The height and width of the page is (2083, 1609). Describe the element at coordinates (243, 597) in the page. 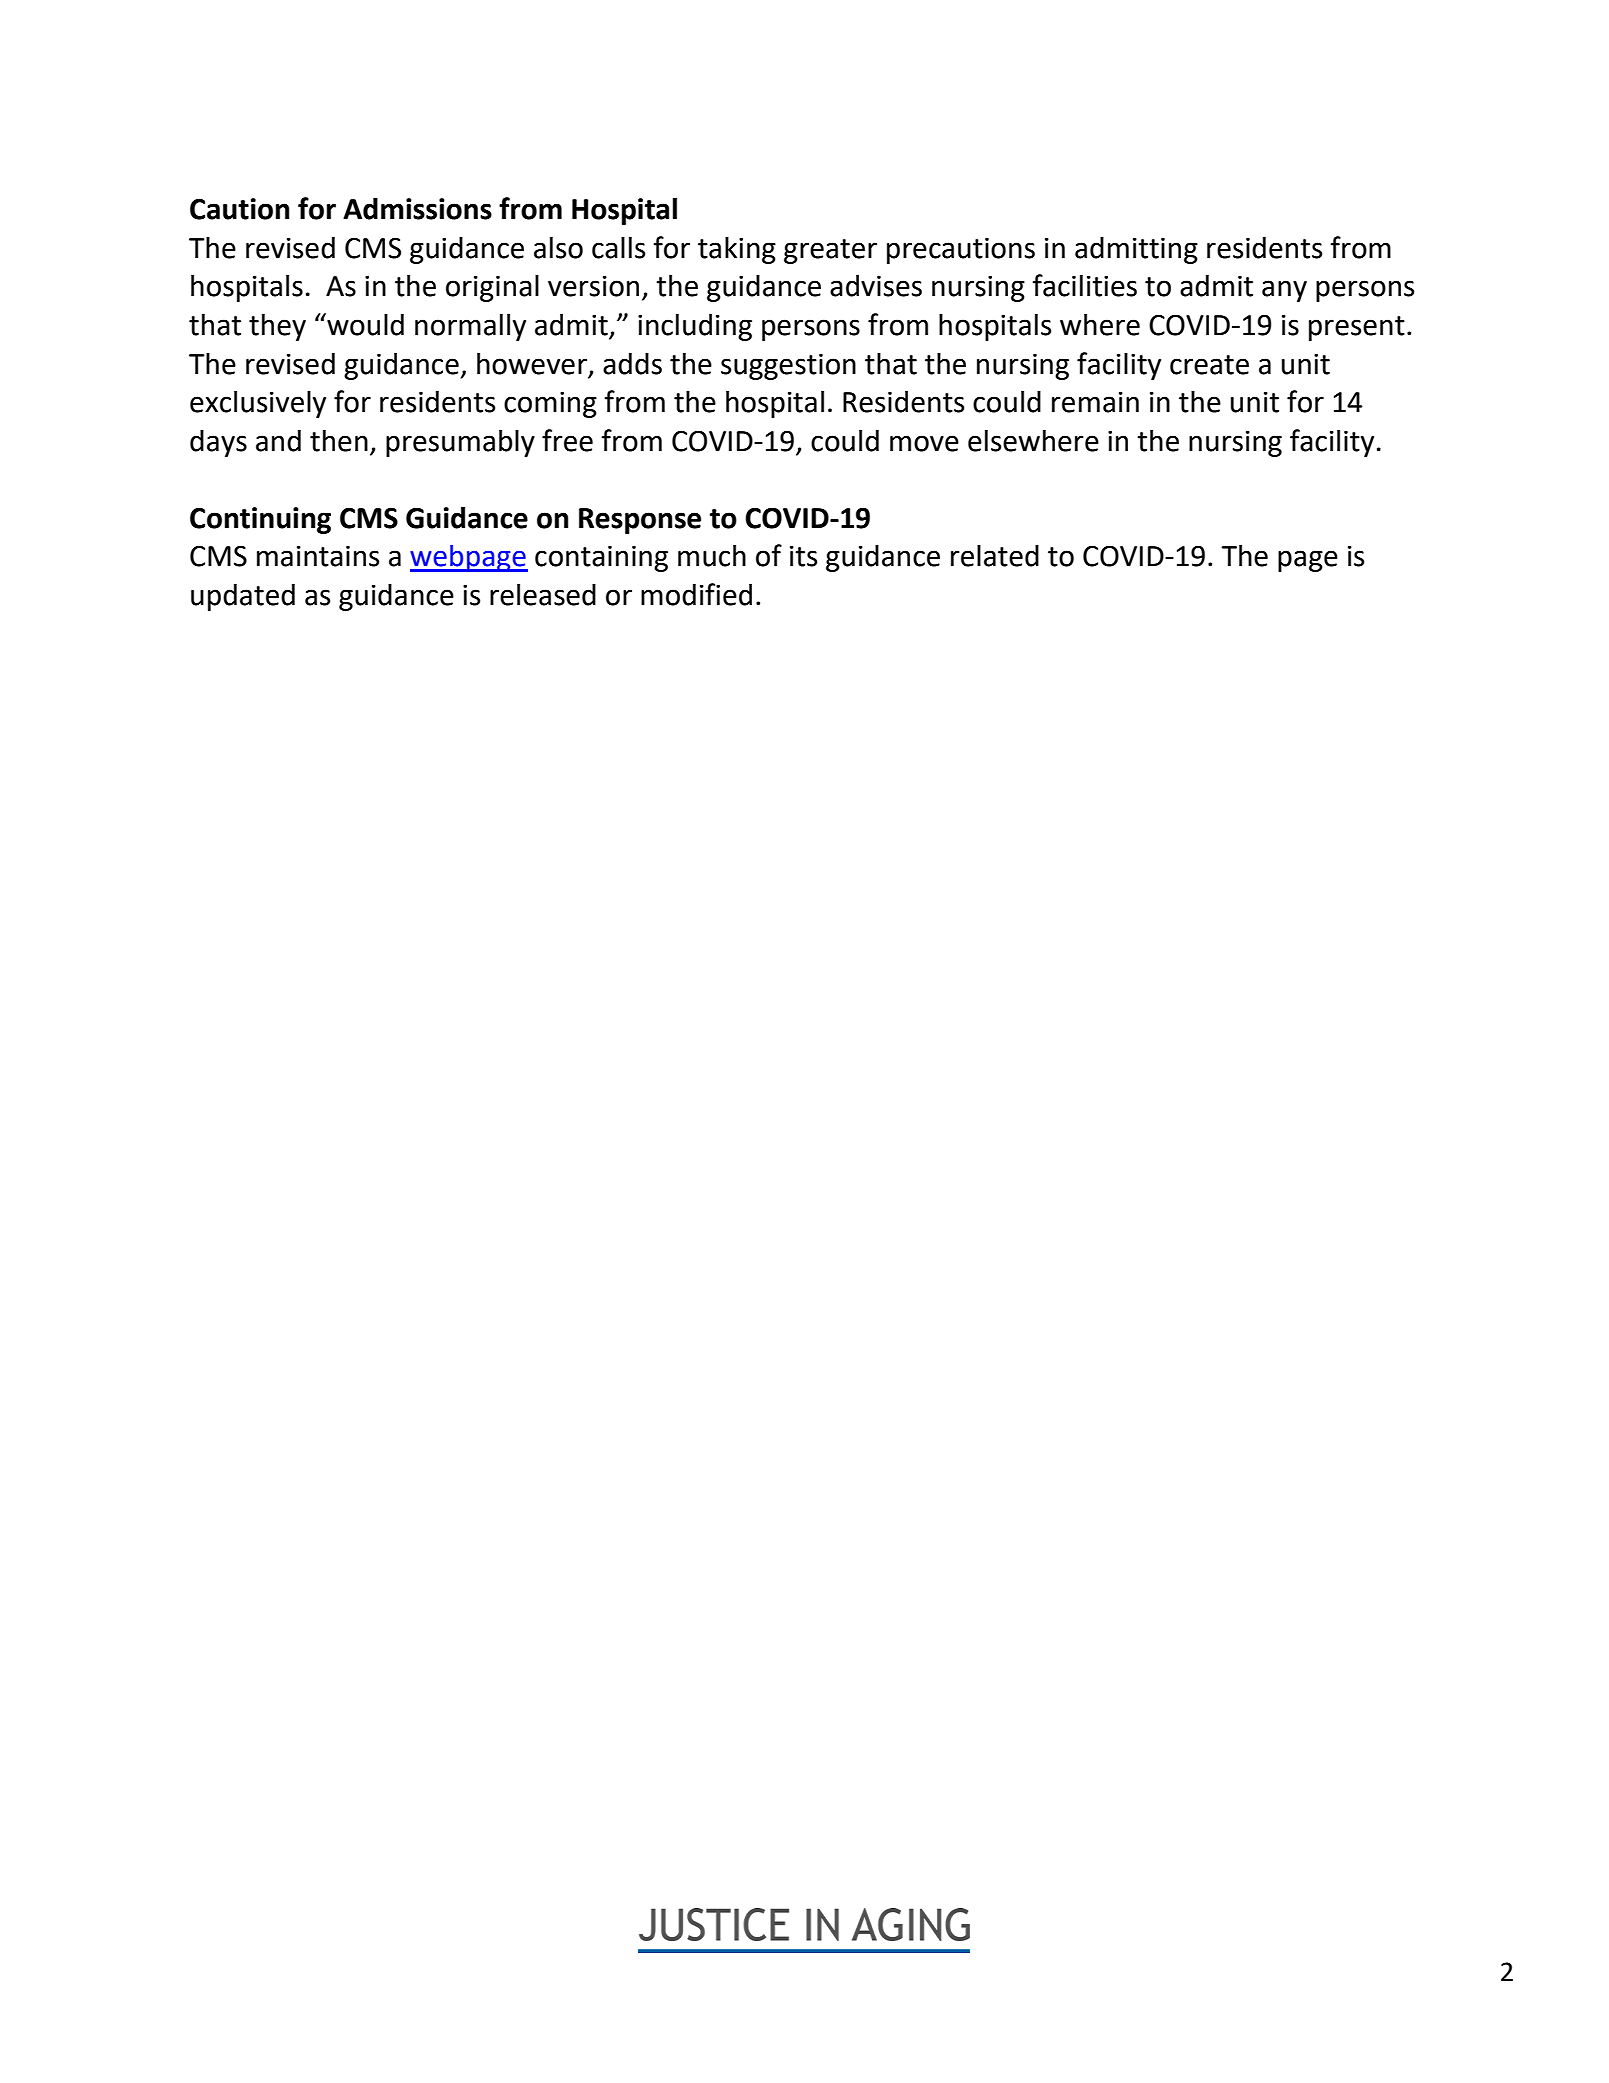

I see `updated` at that location.
